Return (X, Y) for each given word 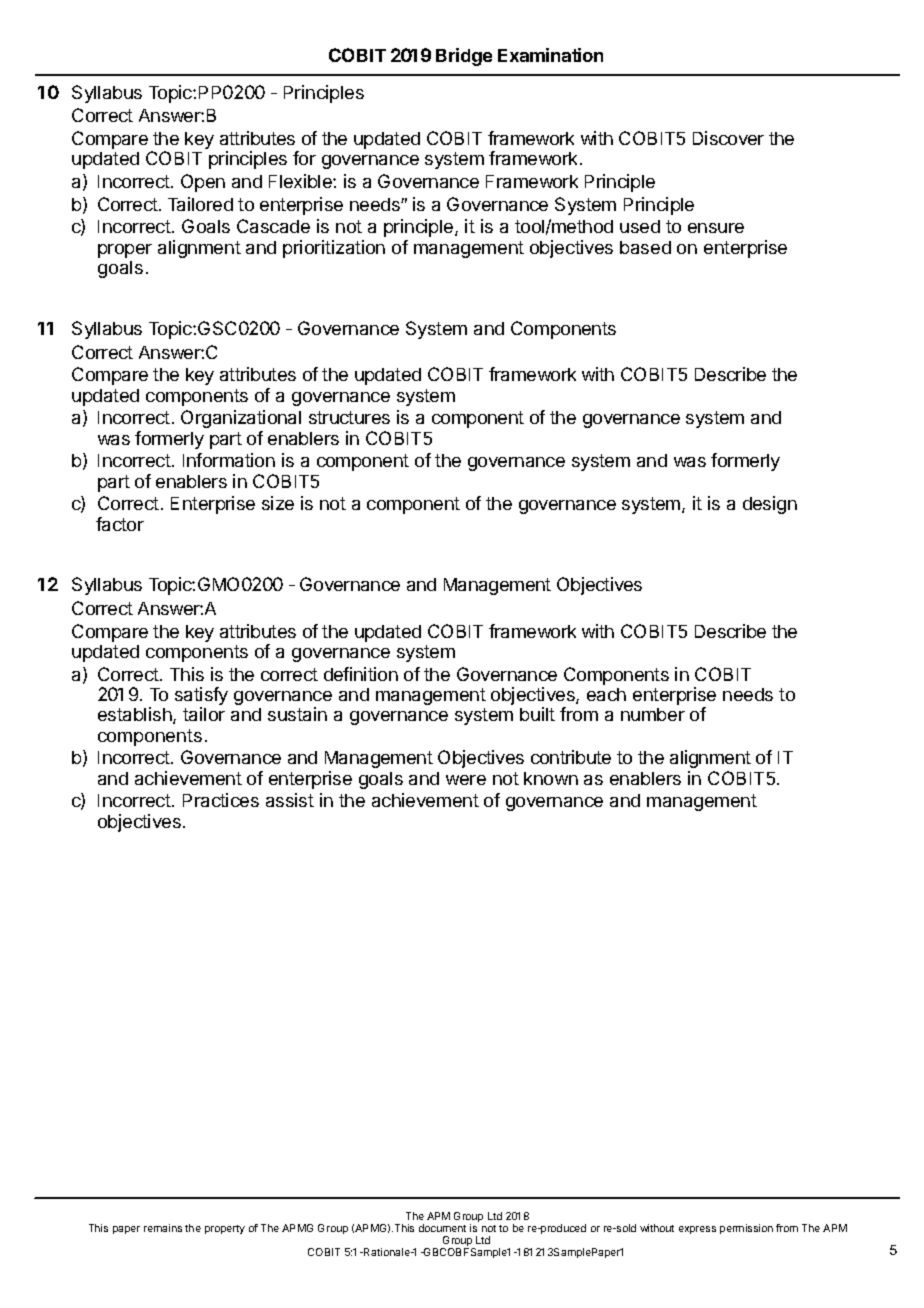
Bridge (464, 57)
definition (361, 674)
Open (203, 183)
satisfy (201, 697)
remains (163, 1228)
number (653, 714)
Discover (728, 138)
